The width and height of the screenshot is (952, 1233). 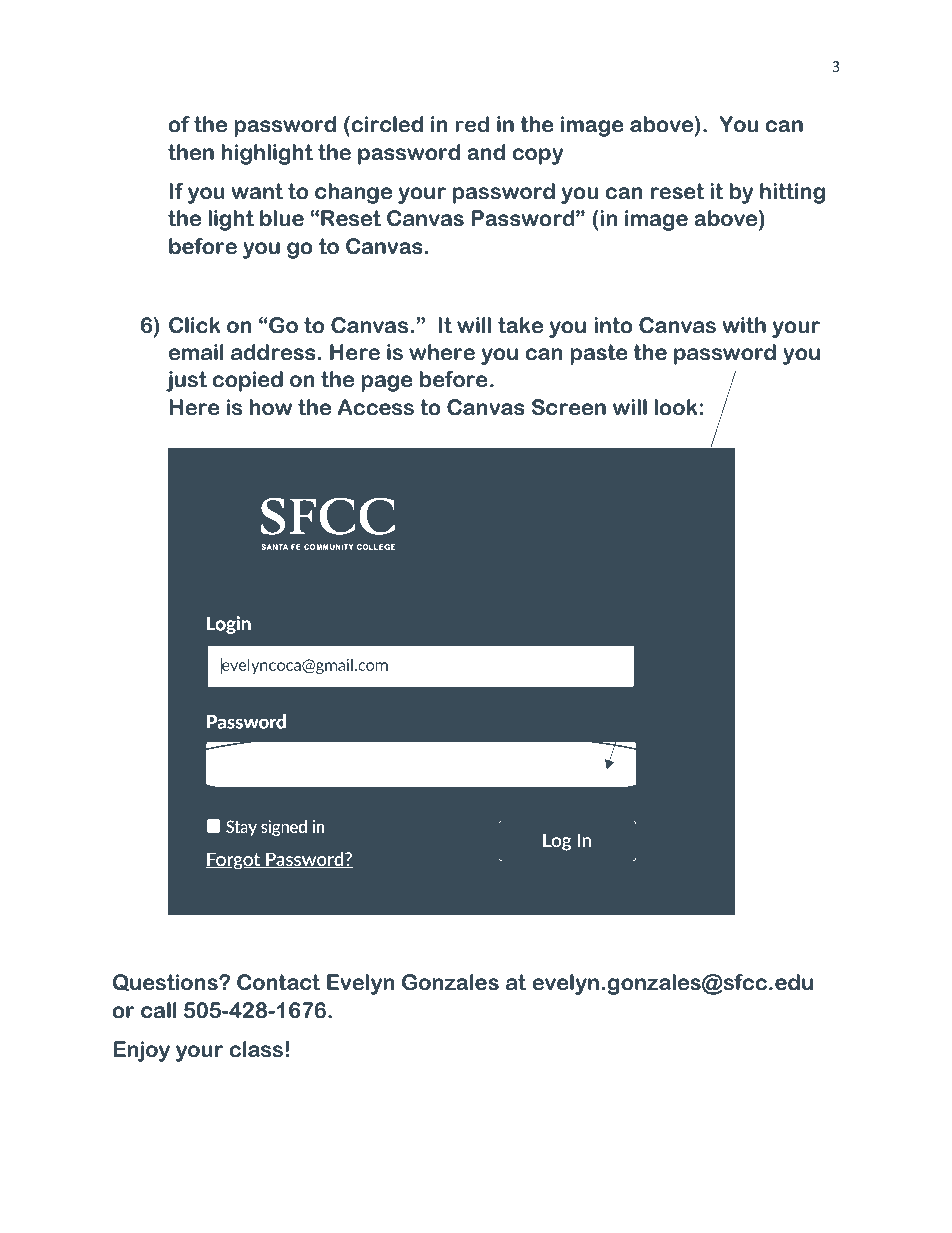 I want to click on copied, so click(x=247, y=381).
